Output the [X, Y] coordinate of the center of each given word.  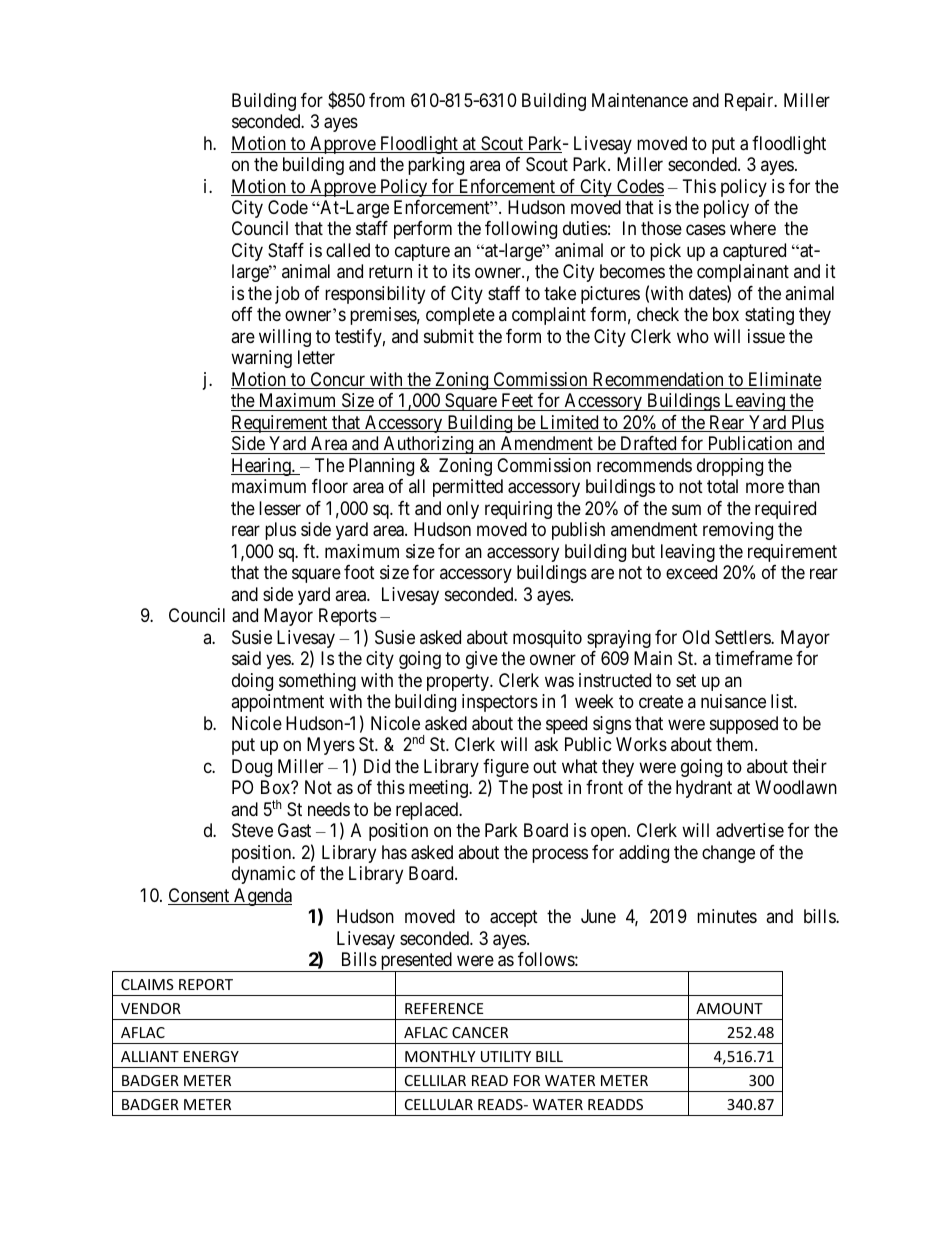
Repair [750, 102]
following [521, 230]
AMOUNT [729, 1008]
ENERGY [211, 1056]
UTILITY [506, 1056]
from [387, 100]
